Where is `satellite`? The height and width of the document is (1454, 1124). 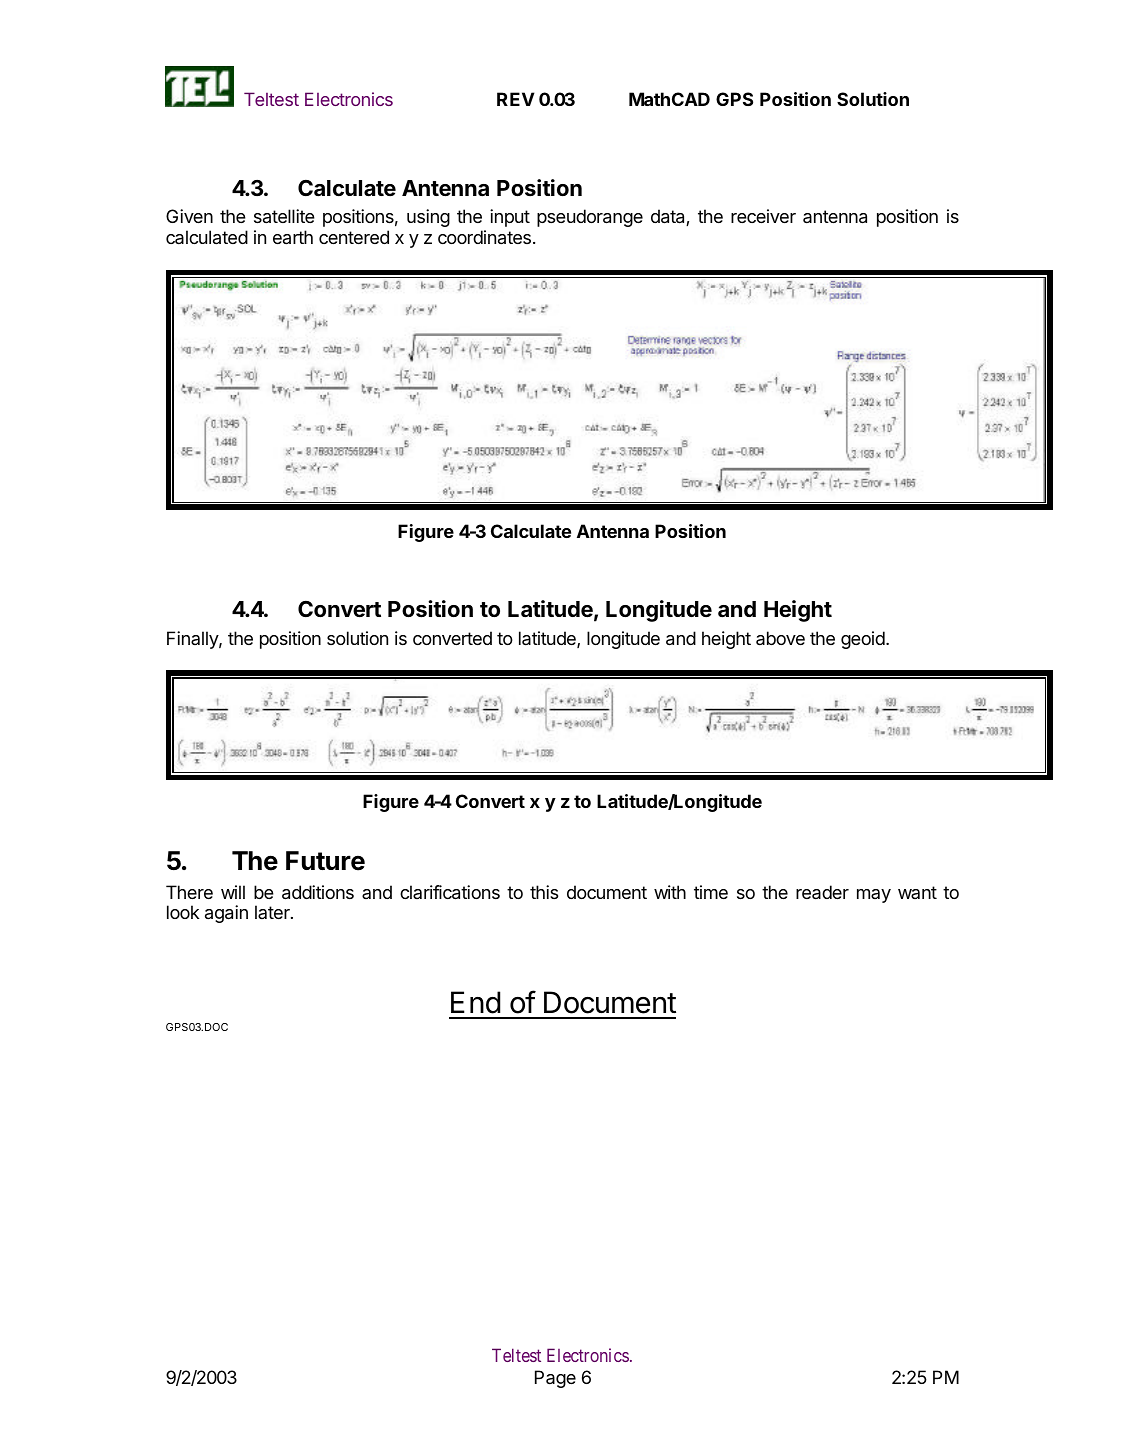 satellite is located at coordinates (284, 216).
